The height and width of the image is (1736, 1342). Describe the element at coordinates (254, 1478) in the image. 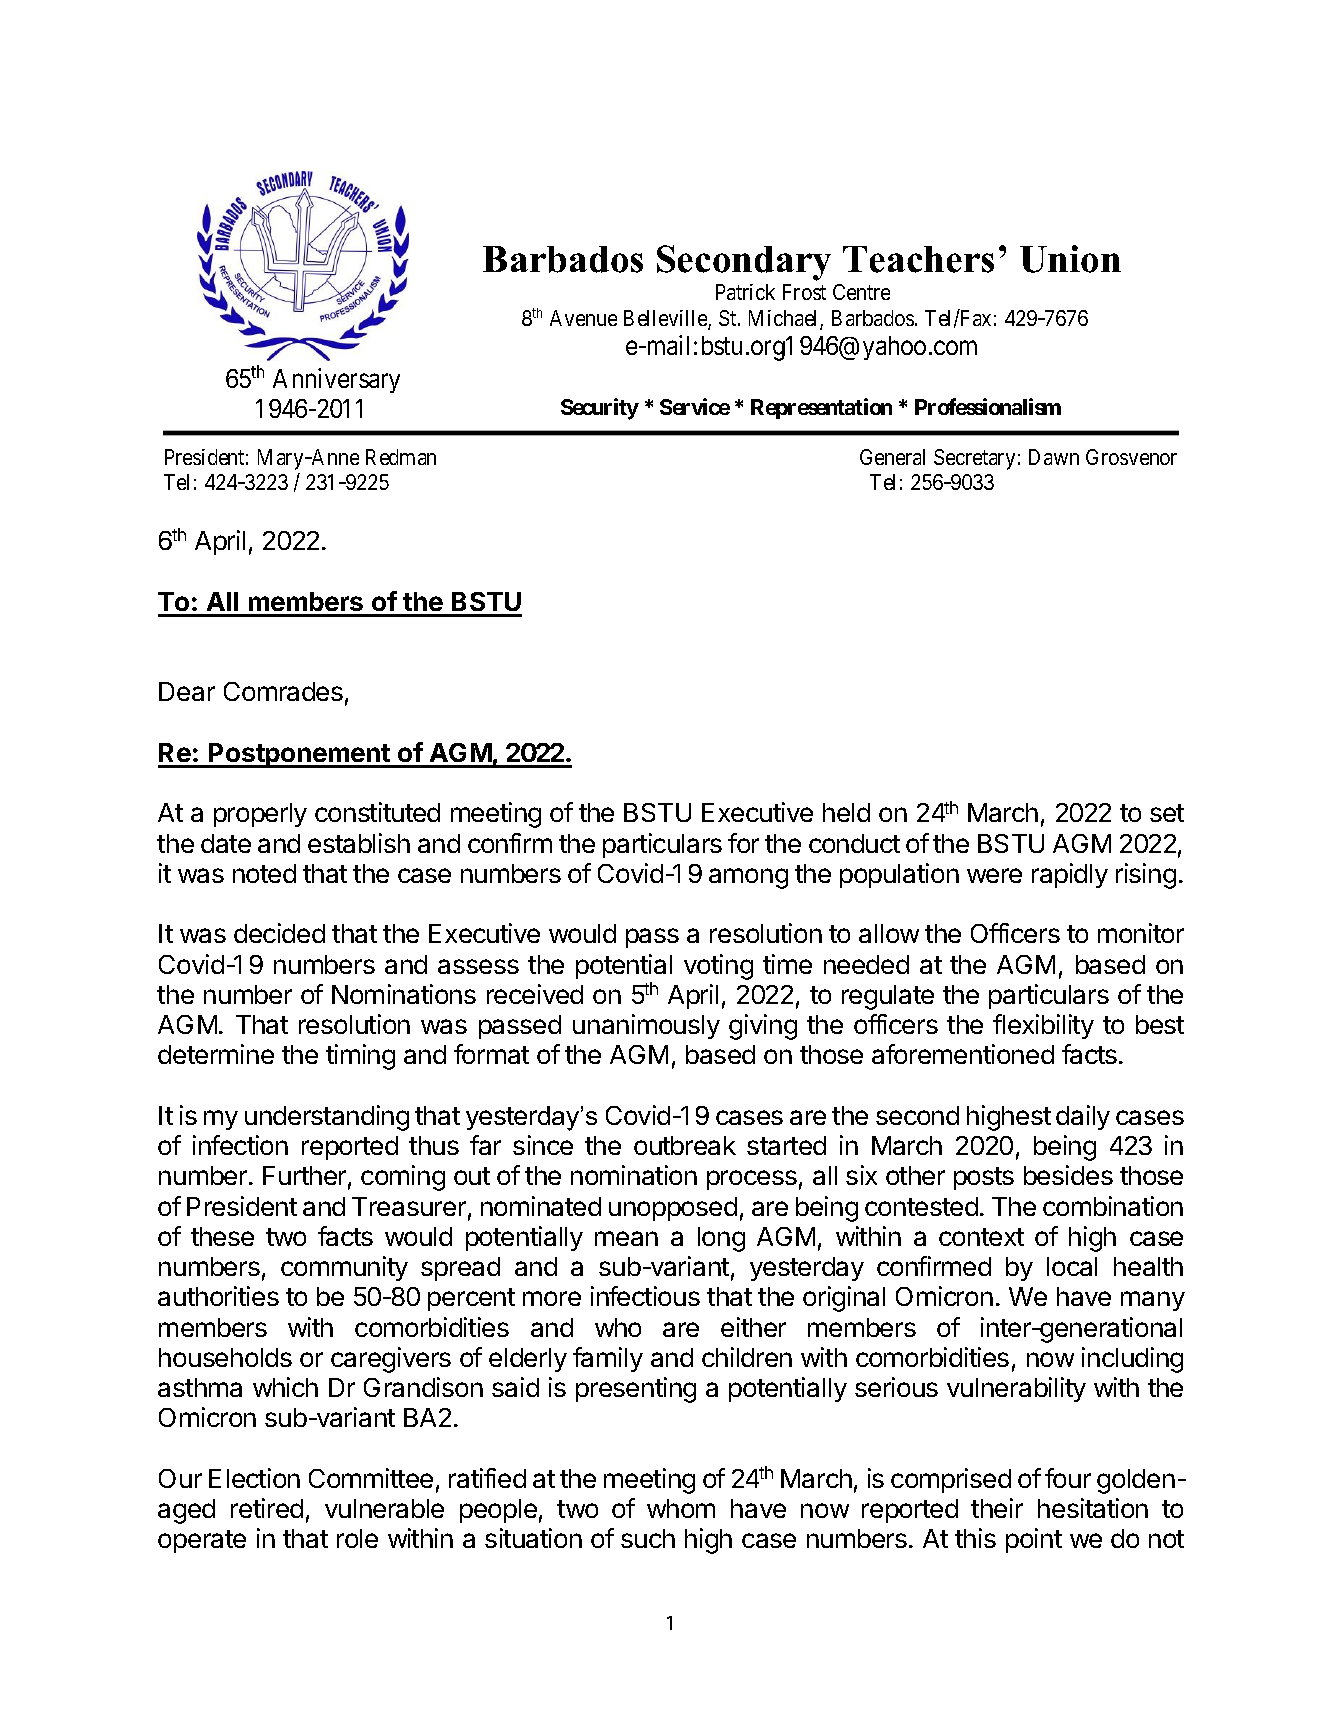

I see `Election` at that location.
